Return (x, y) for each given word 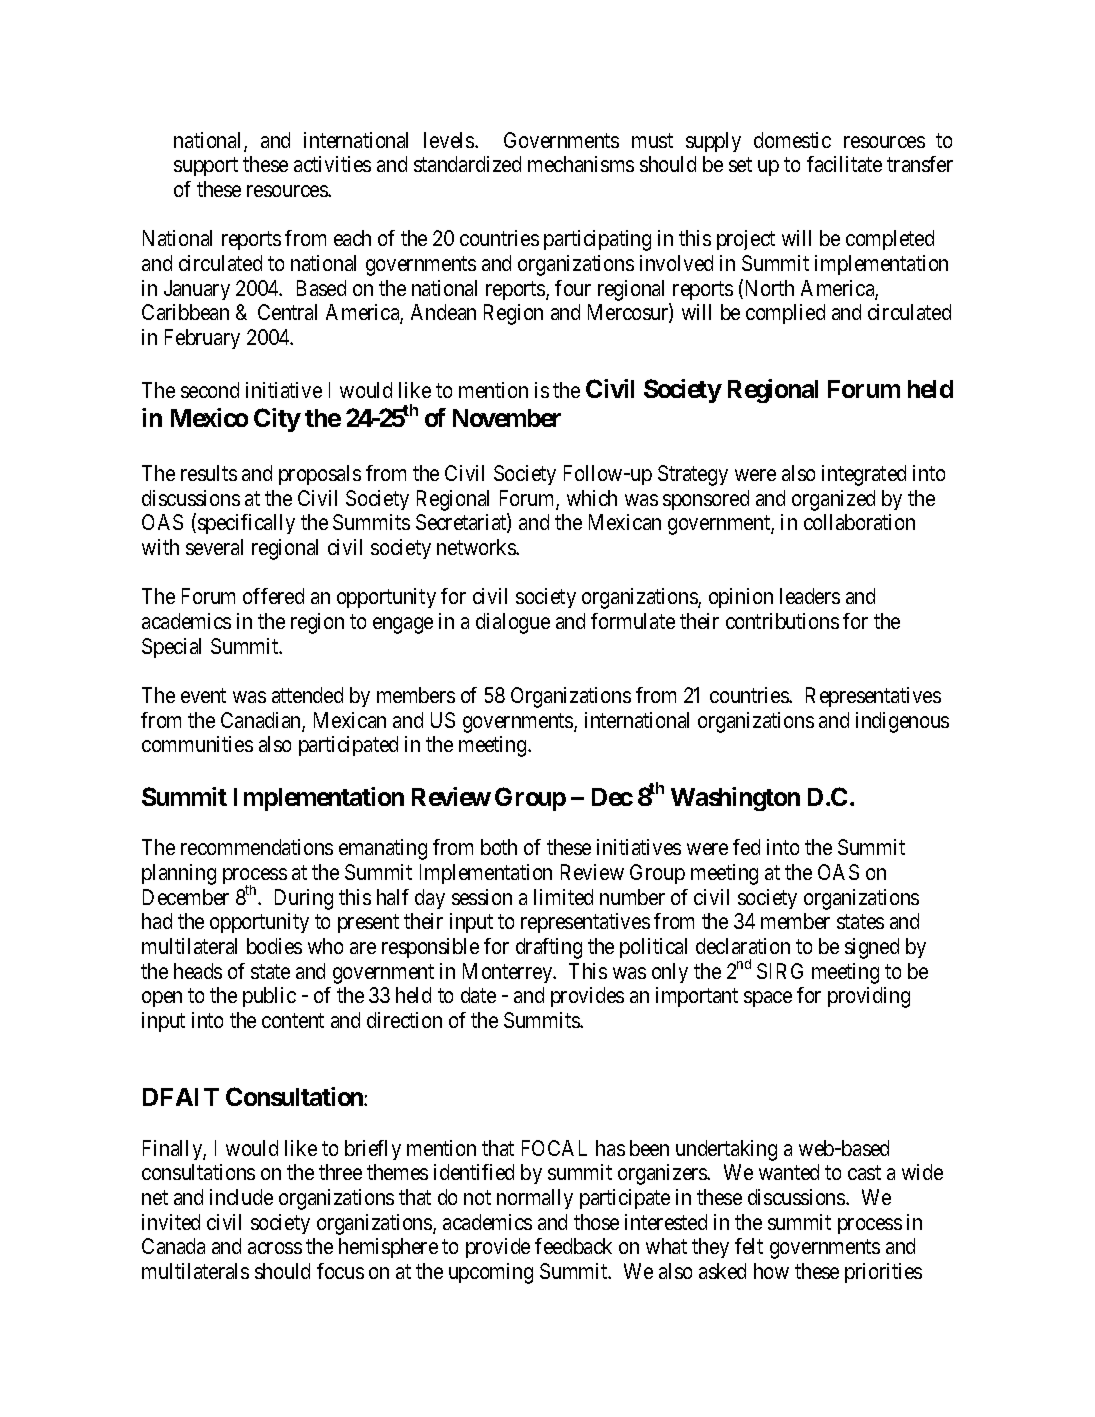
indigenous (902, 722)
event (203, 696)
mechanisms (581, 164)
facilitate (844, 164)
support (206, 167)
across (275, 1248)
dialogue (513, 623)
